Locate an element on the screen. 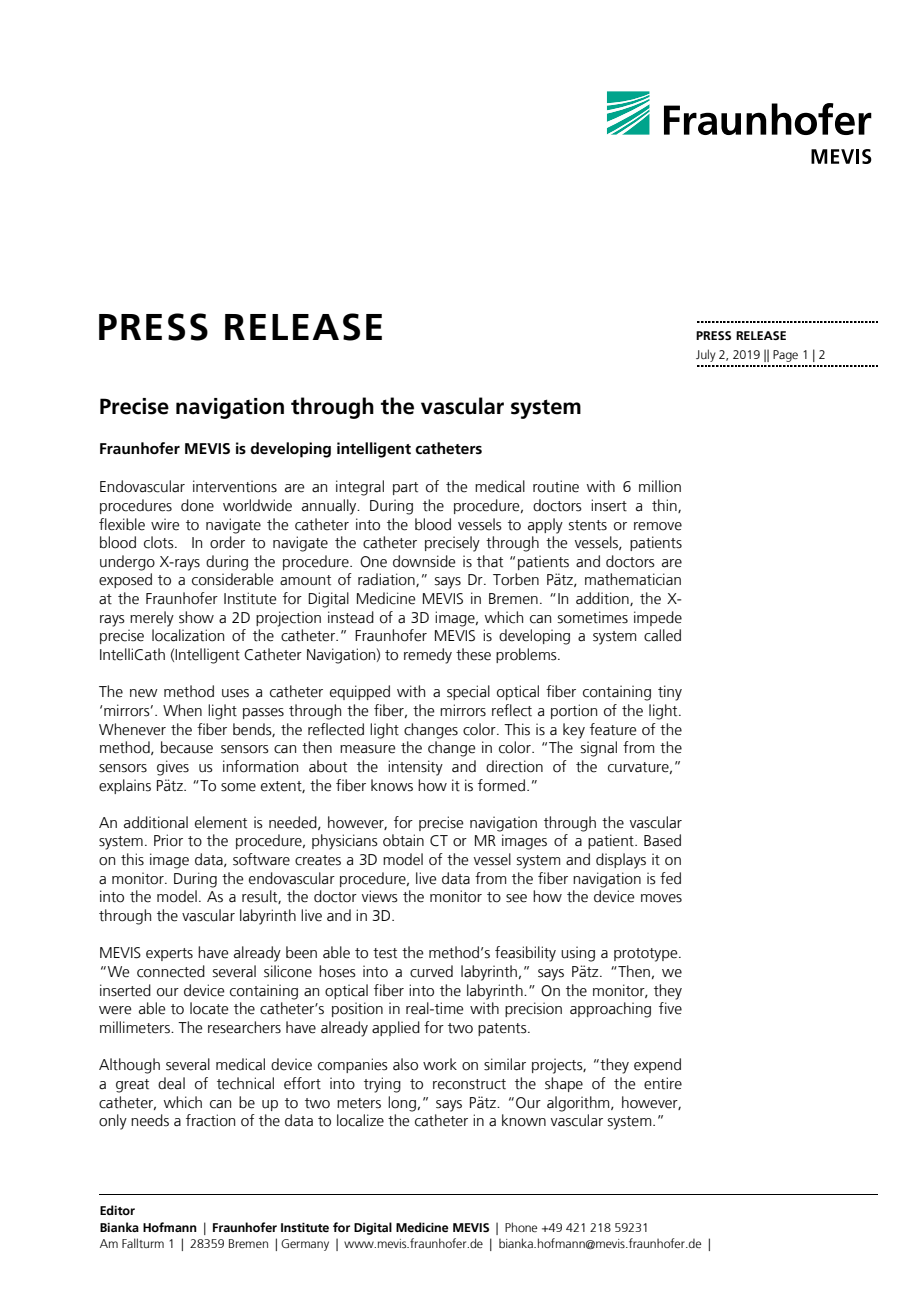 This screenshot has height=1308, width=924. curved is located at coordinates (431, 971).
